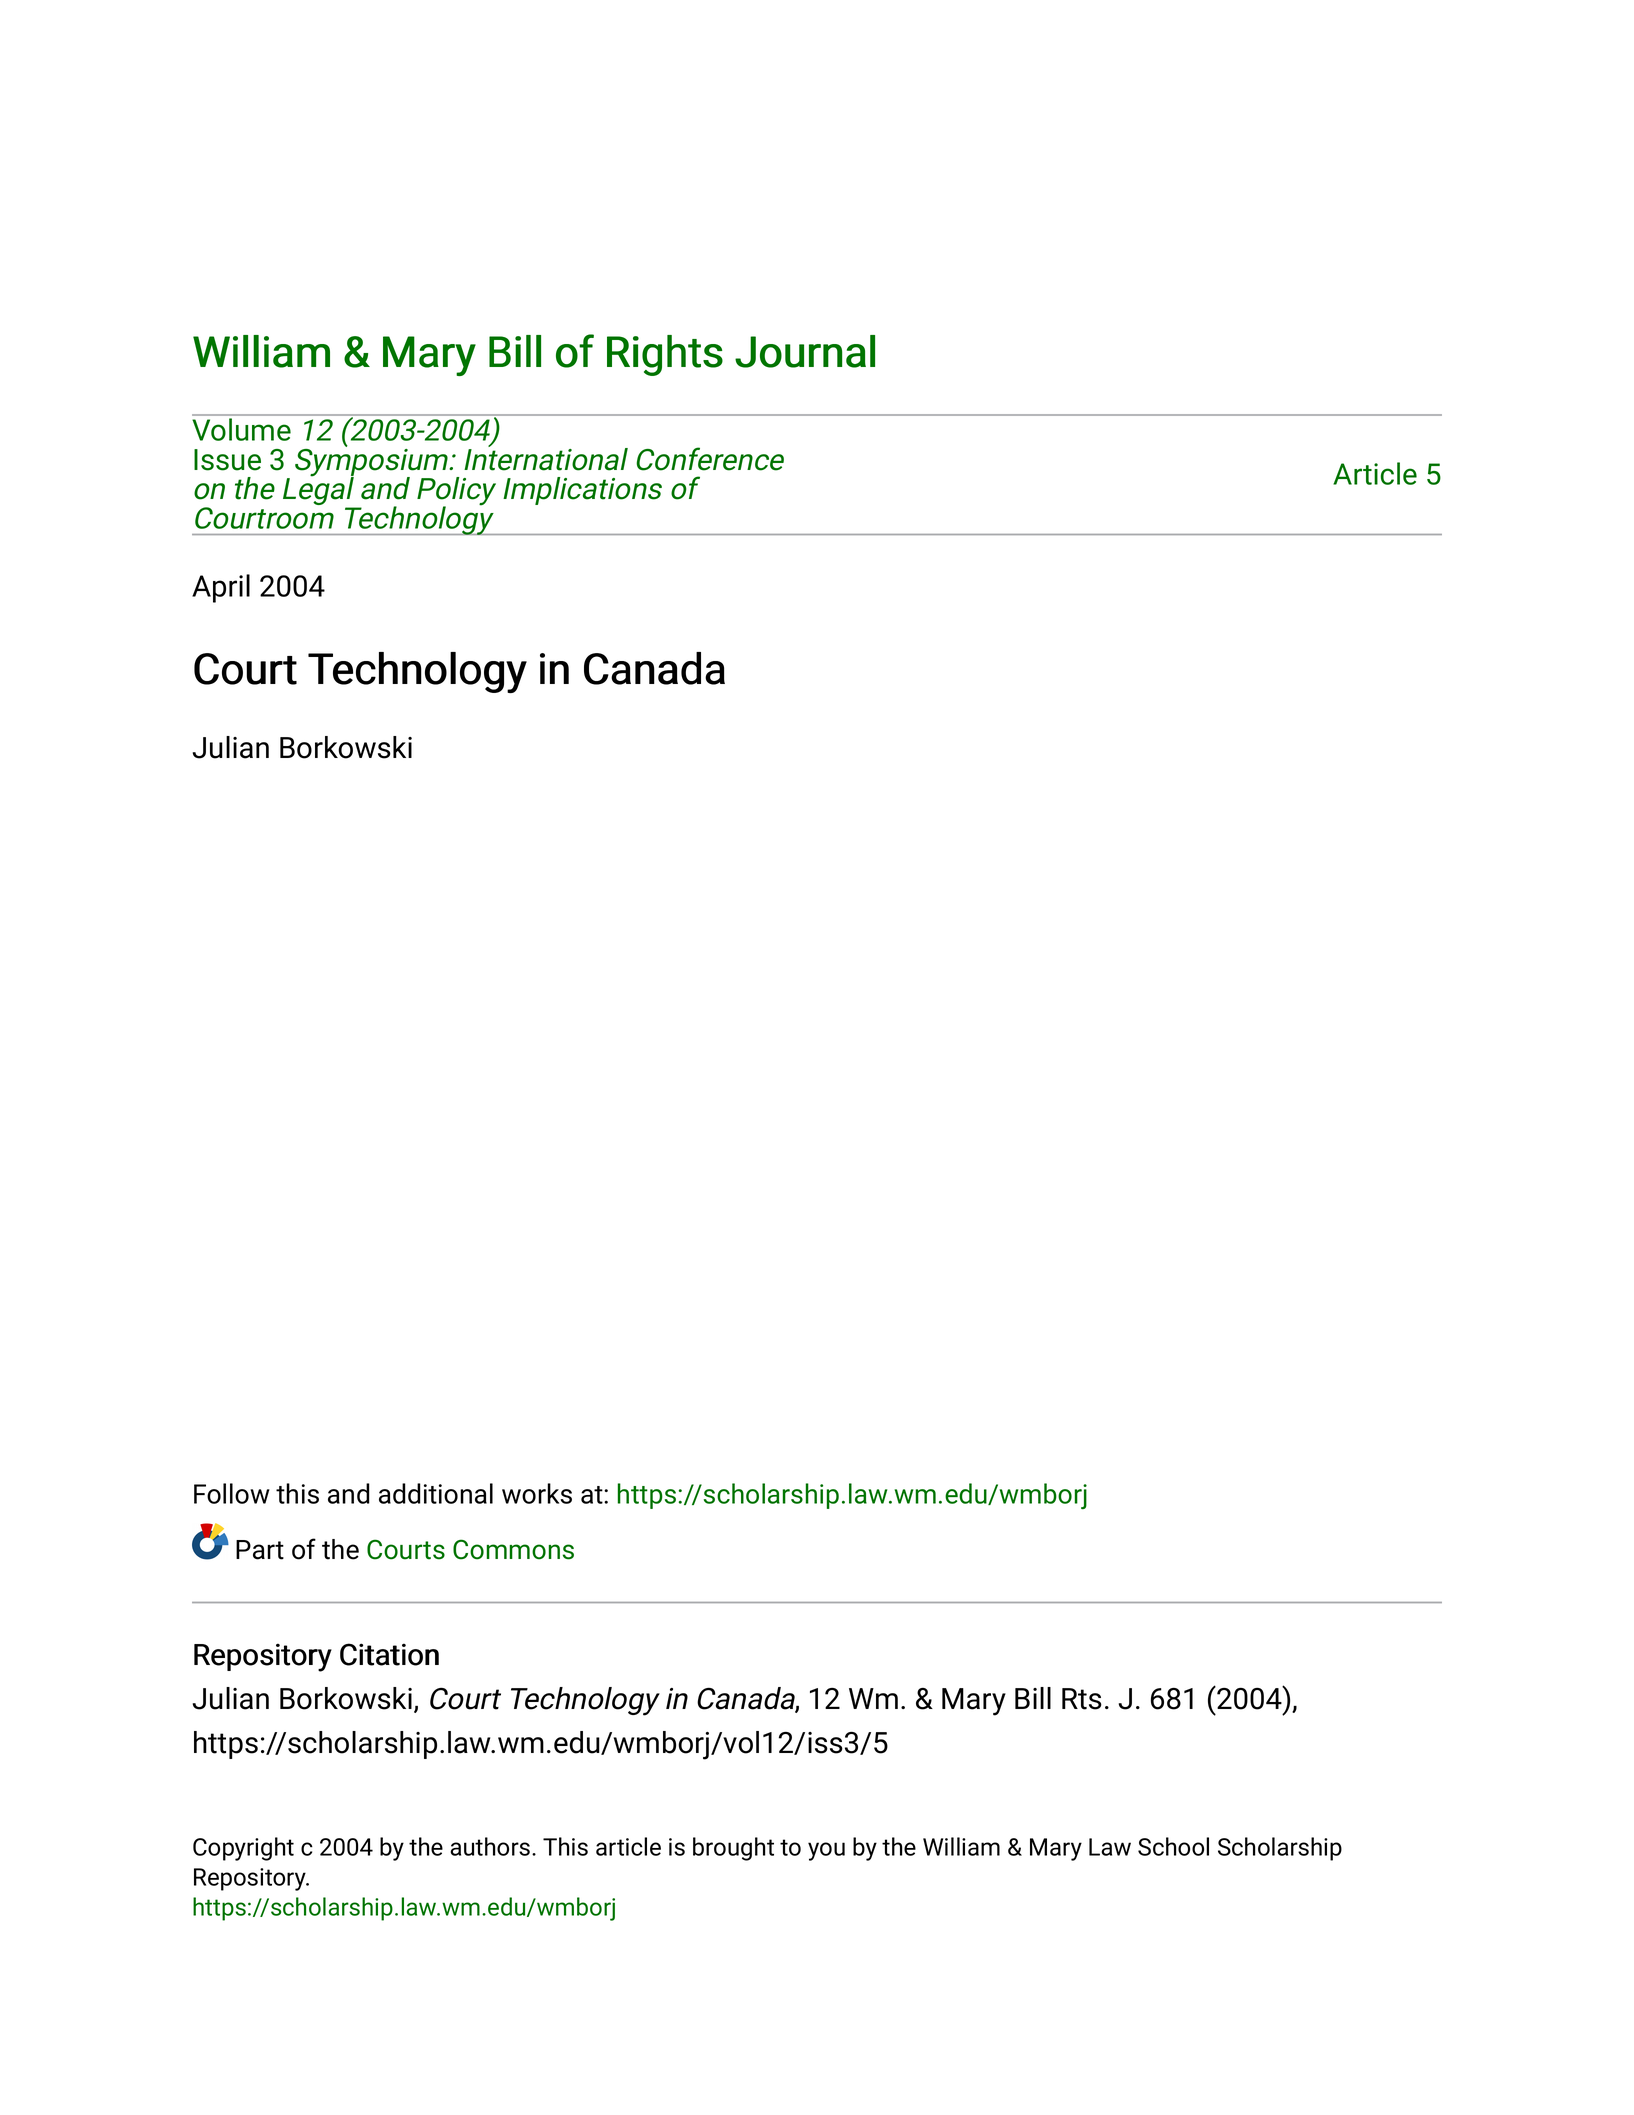  I want to click on Journal, so click(805, 351).
